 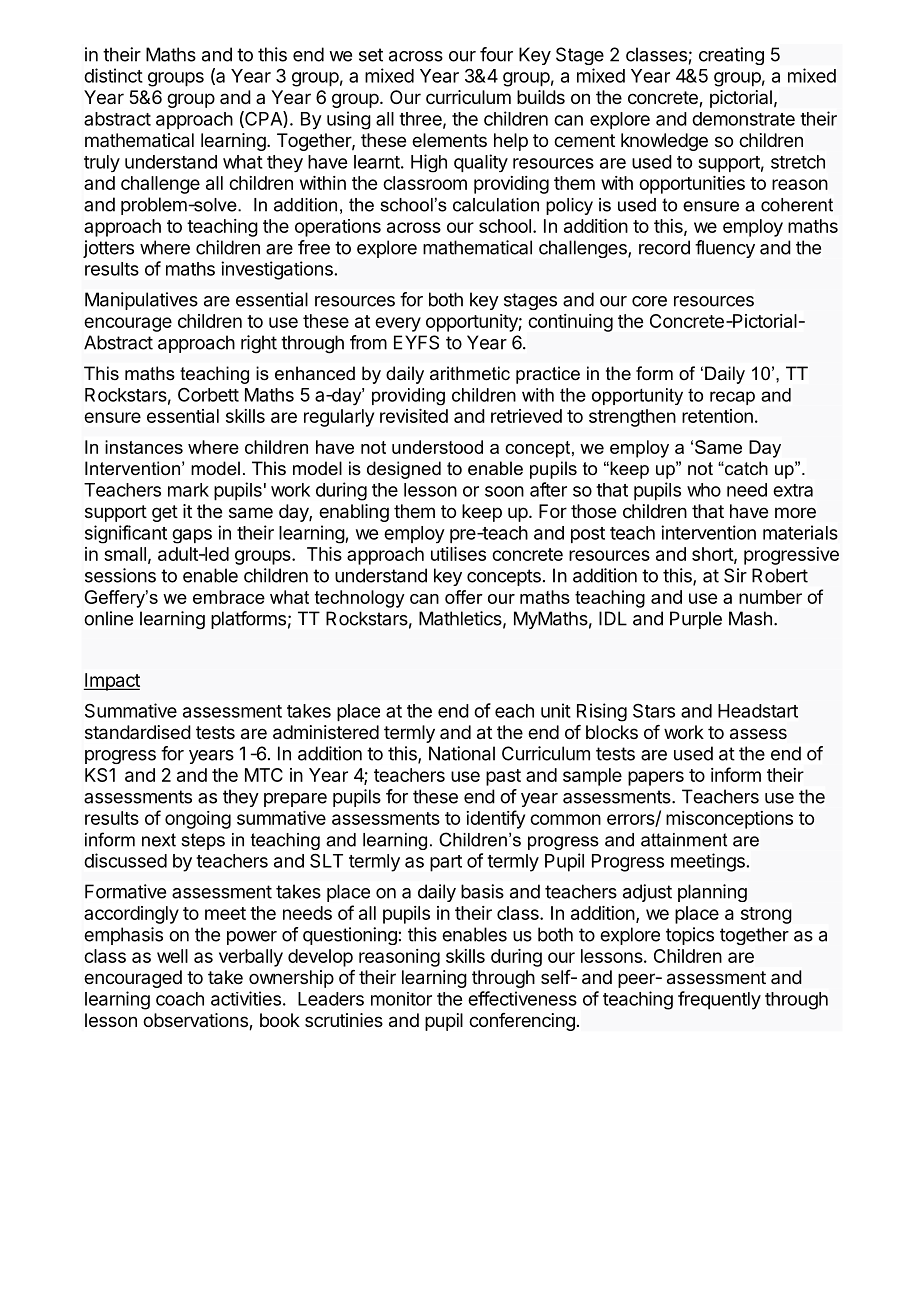 I want to click on coach, so click(x=180, y=999).
